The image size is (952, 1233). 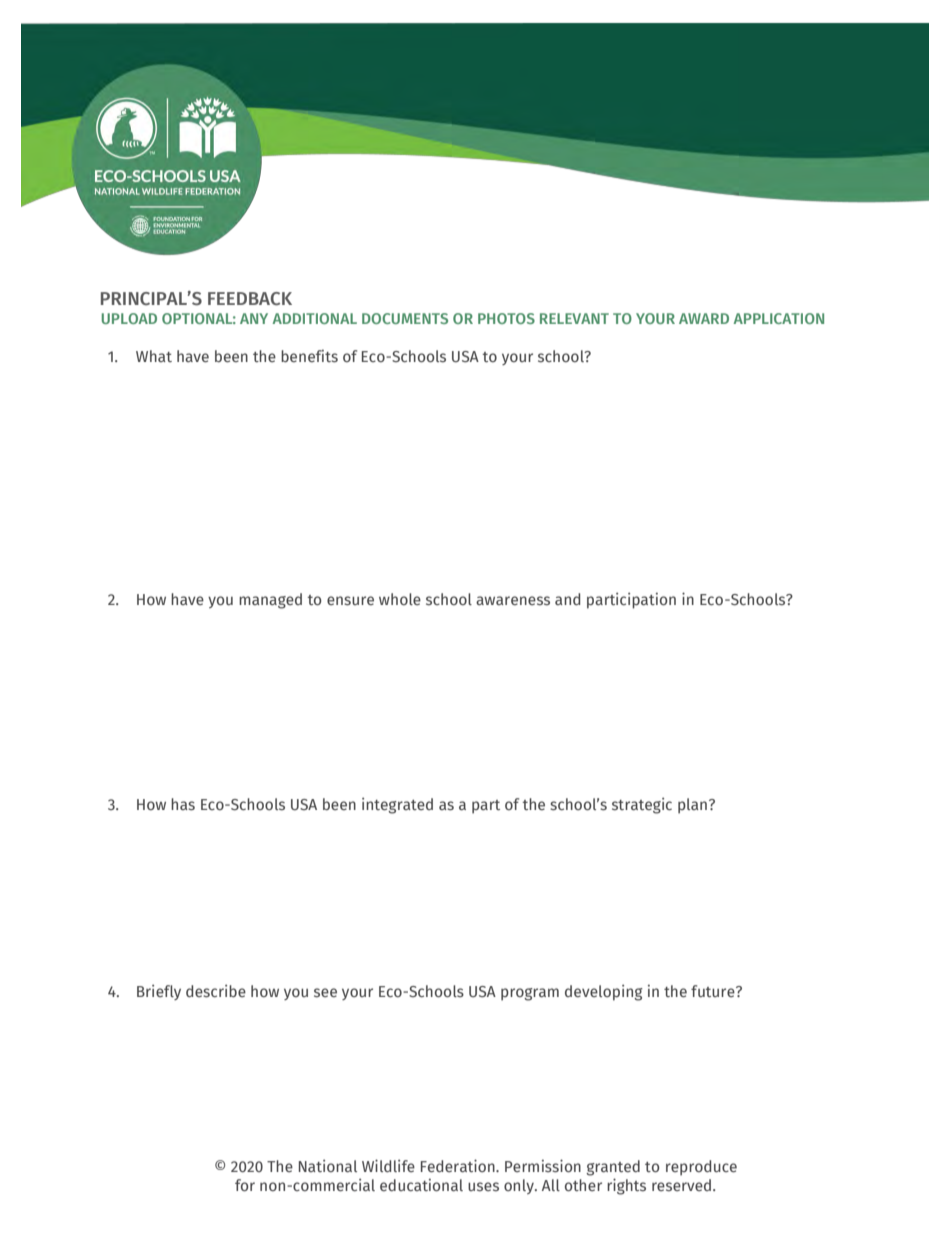 I want to click on integrated, so click(x=397, y=805).
